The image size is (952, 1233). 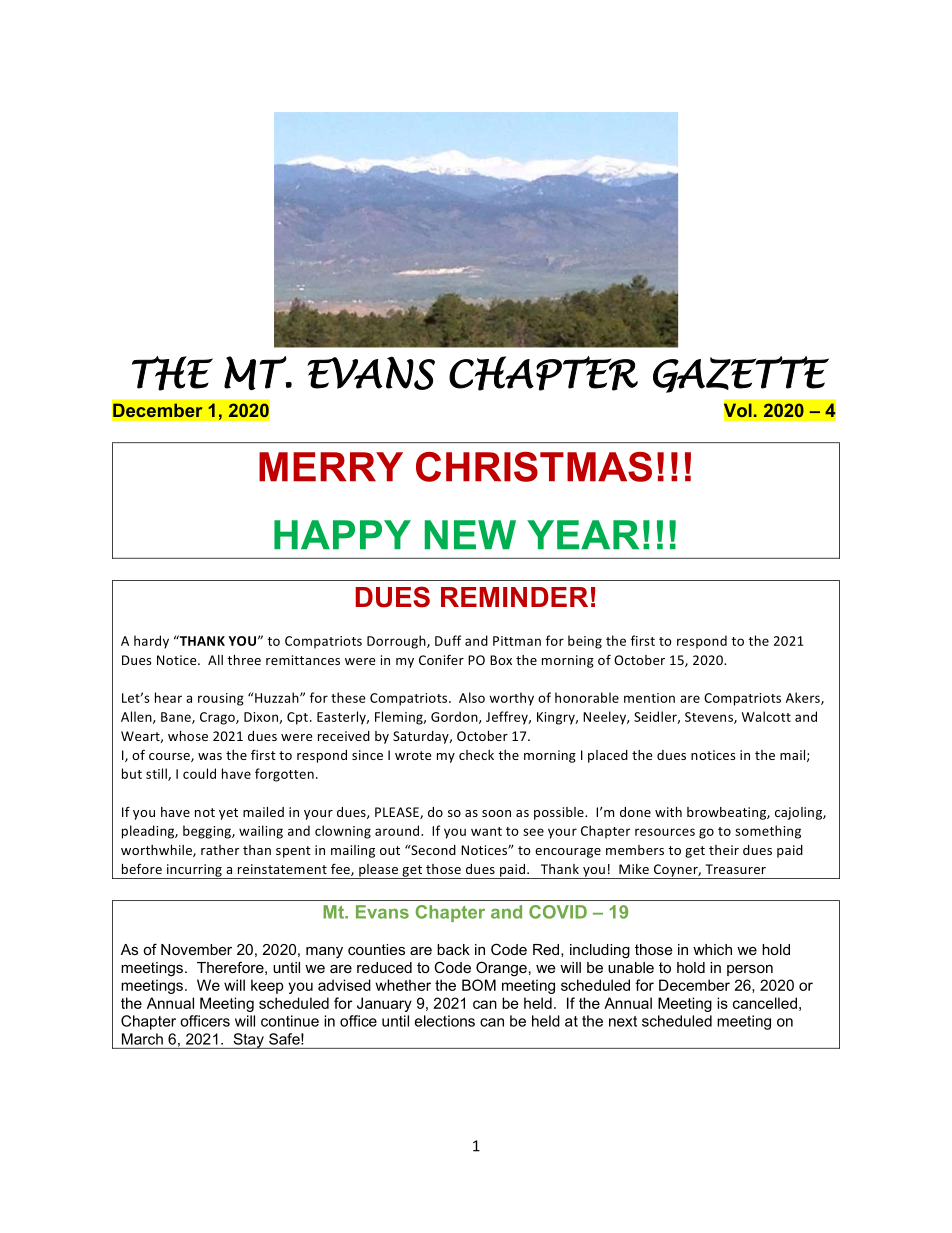 I want to click on rousing, so click(x=221, y=699).
